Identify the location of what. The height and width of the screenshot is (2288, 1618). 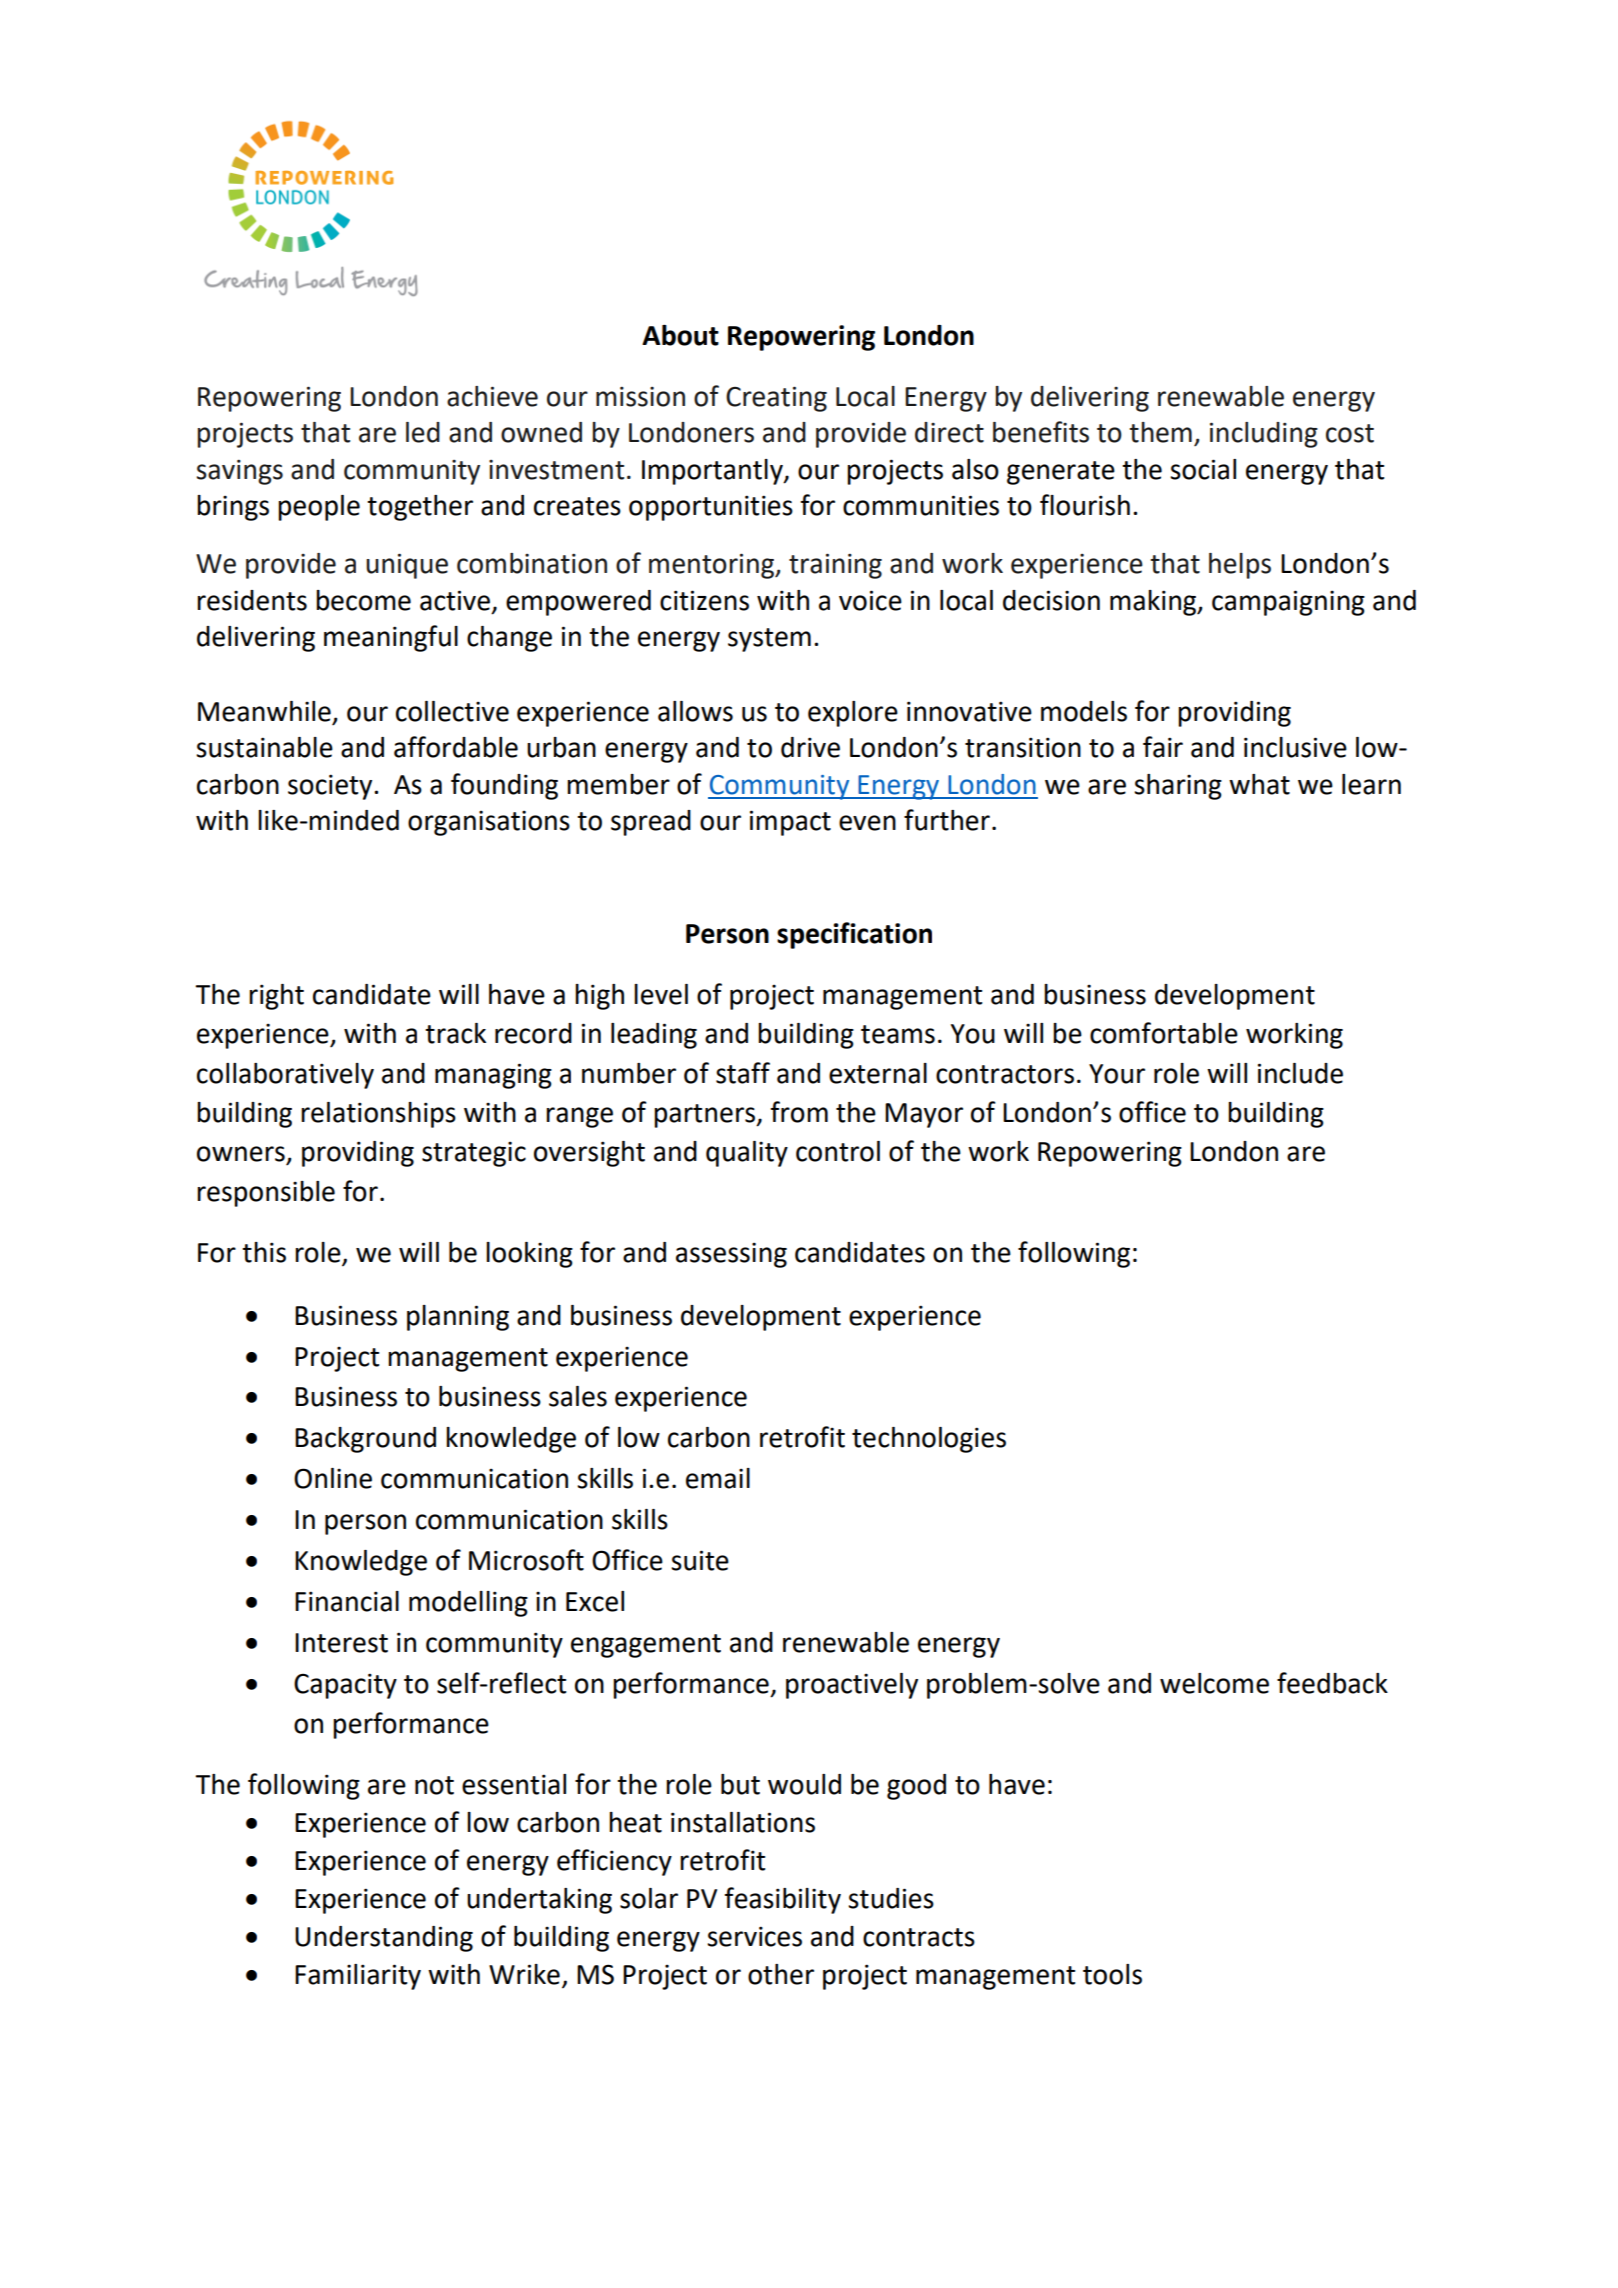
(1259, 784).
